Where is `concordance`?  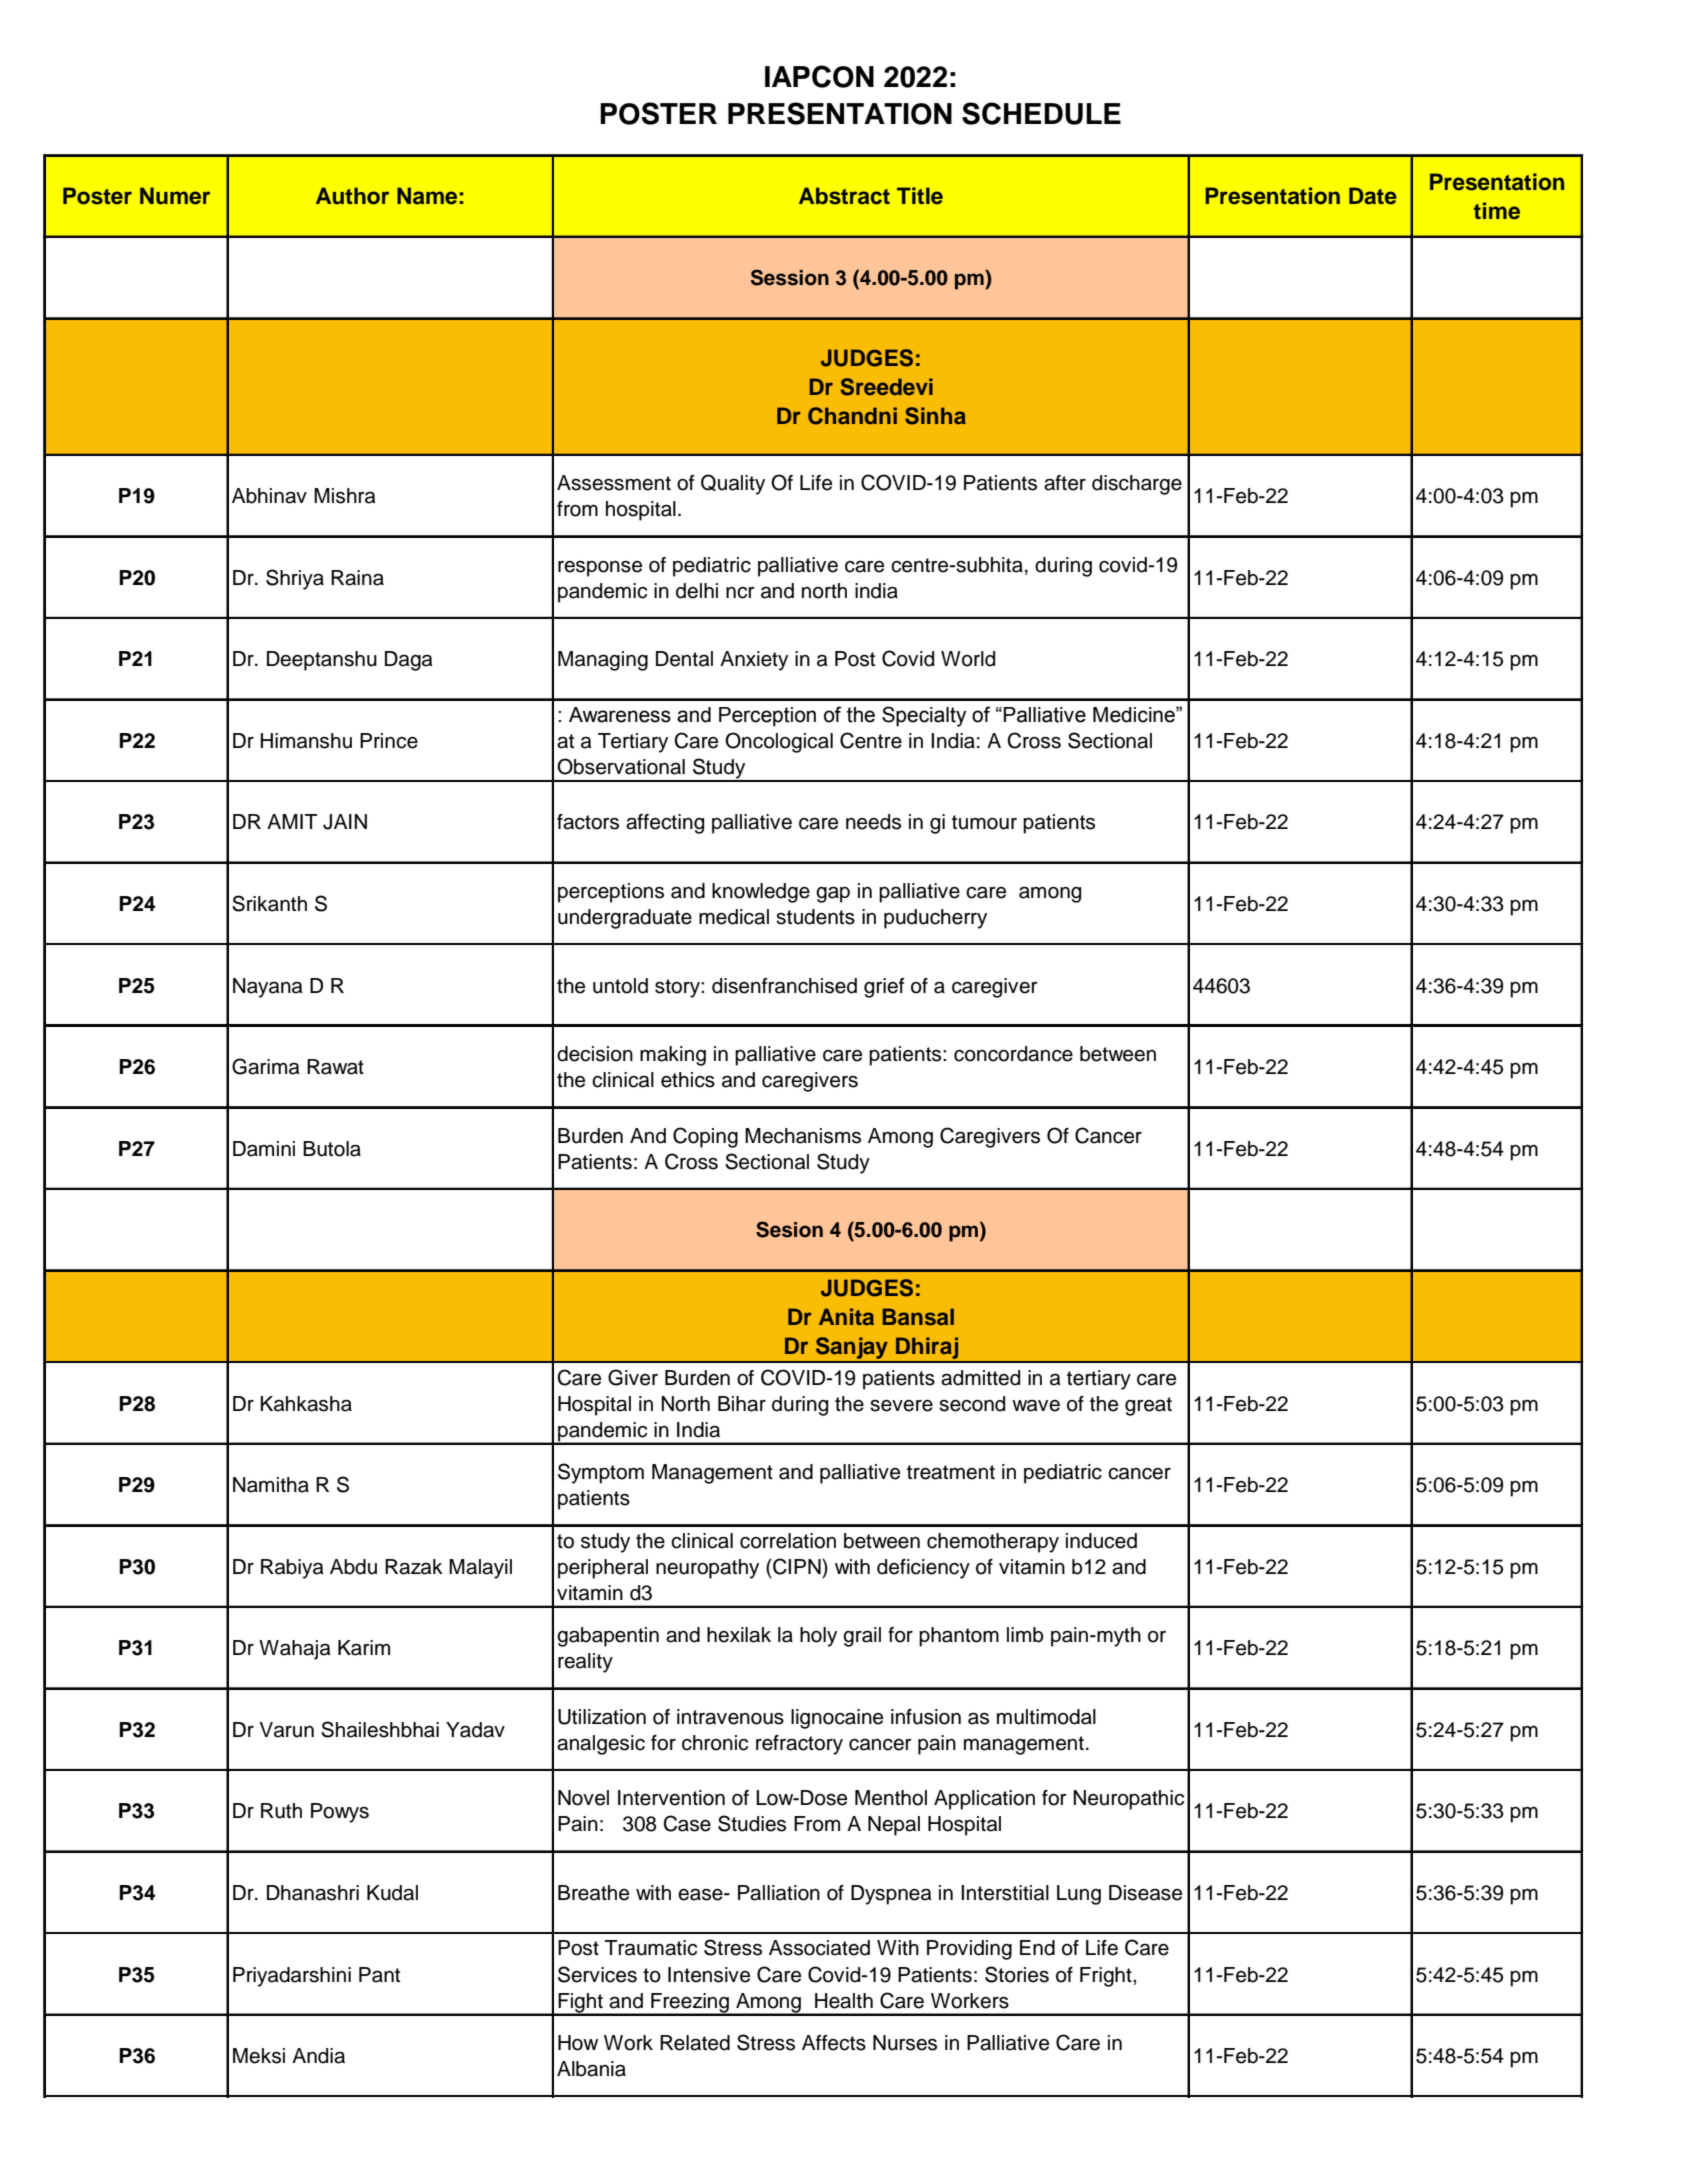
concordance is located at coordinates (1013, 1054).
